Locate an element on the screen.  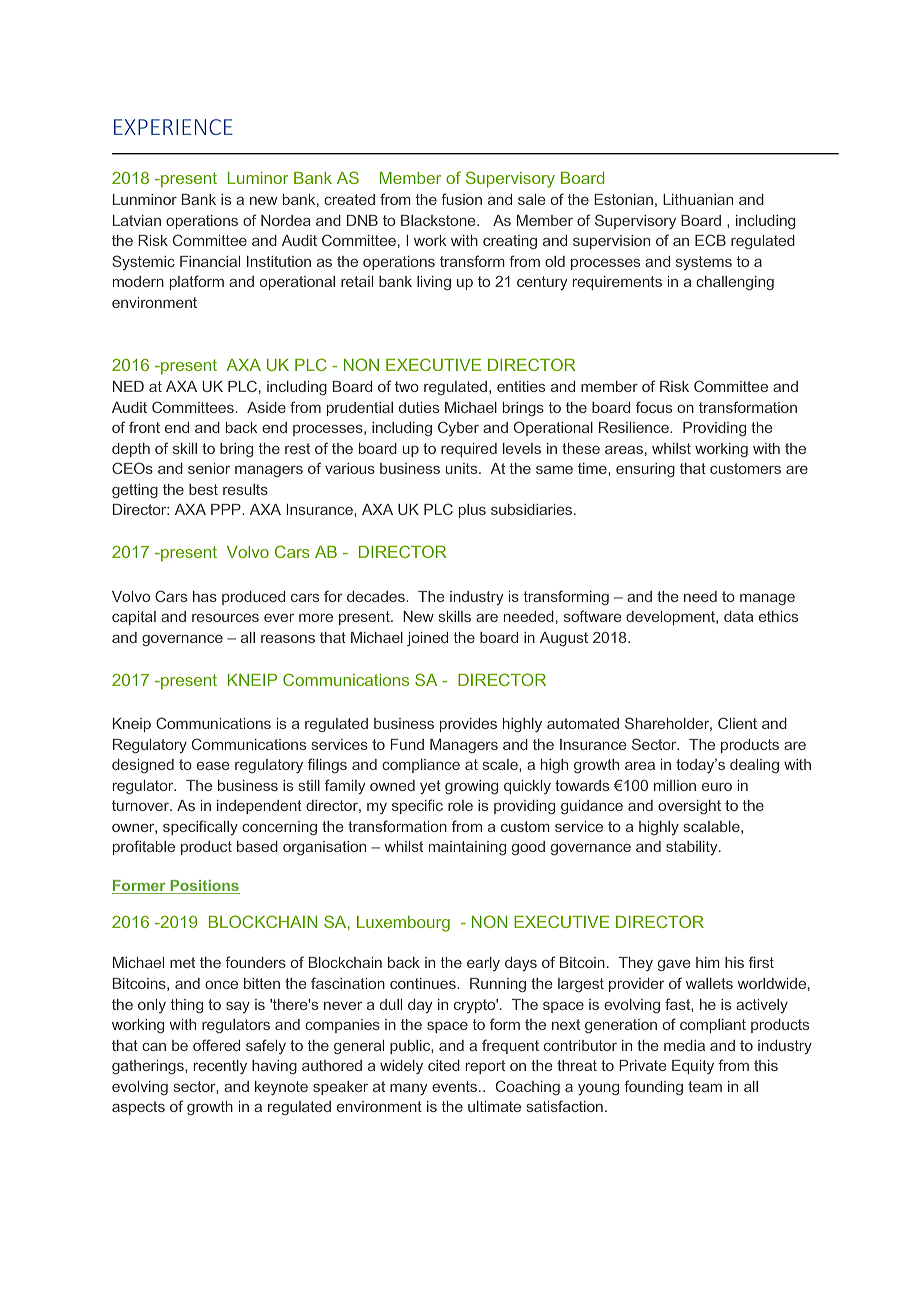
EXPERIENCE is located at coordinates (173, 127).
